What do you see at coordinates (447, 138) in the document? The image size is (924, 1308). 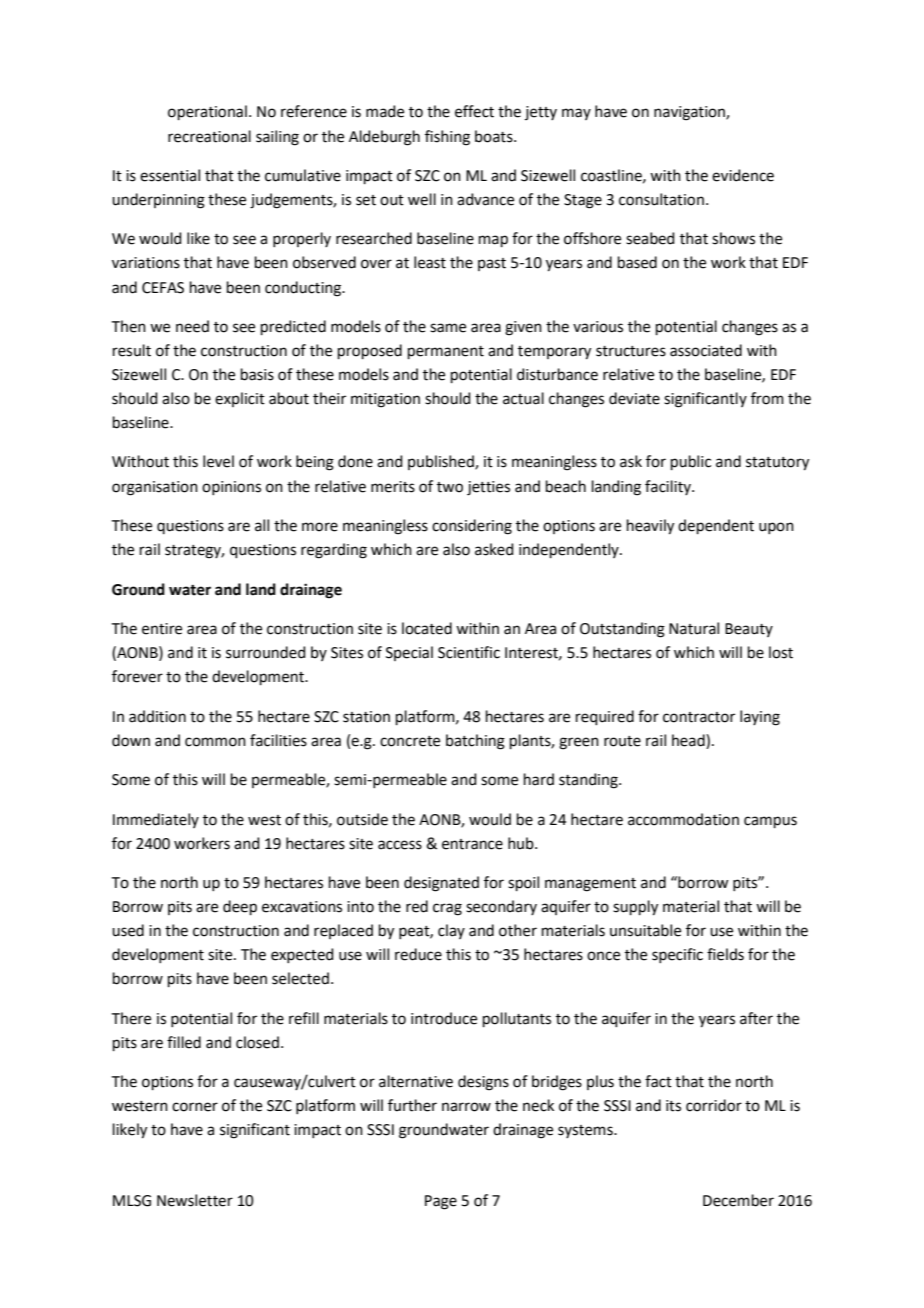 I see `fishing` at bounding box center [447, 138].
